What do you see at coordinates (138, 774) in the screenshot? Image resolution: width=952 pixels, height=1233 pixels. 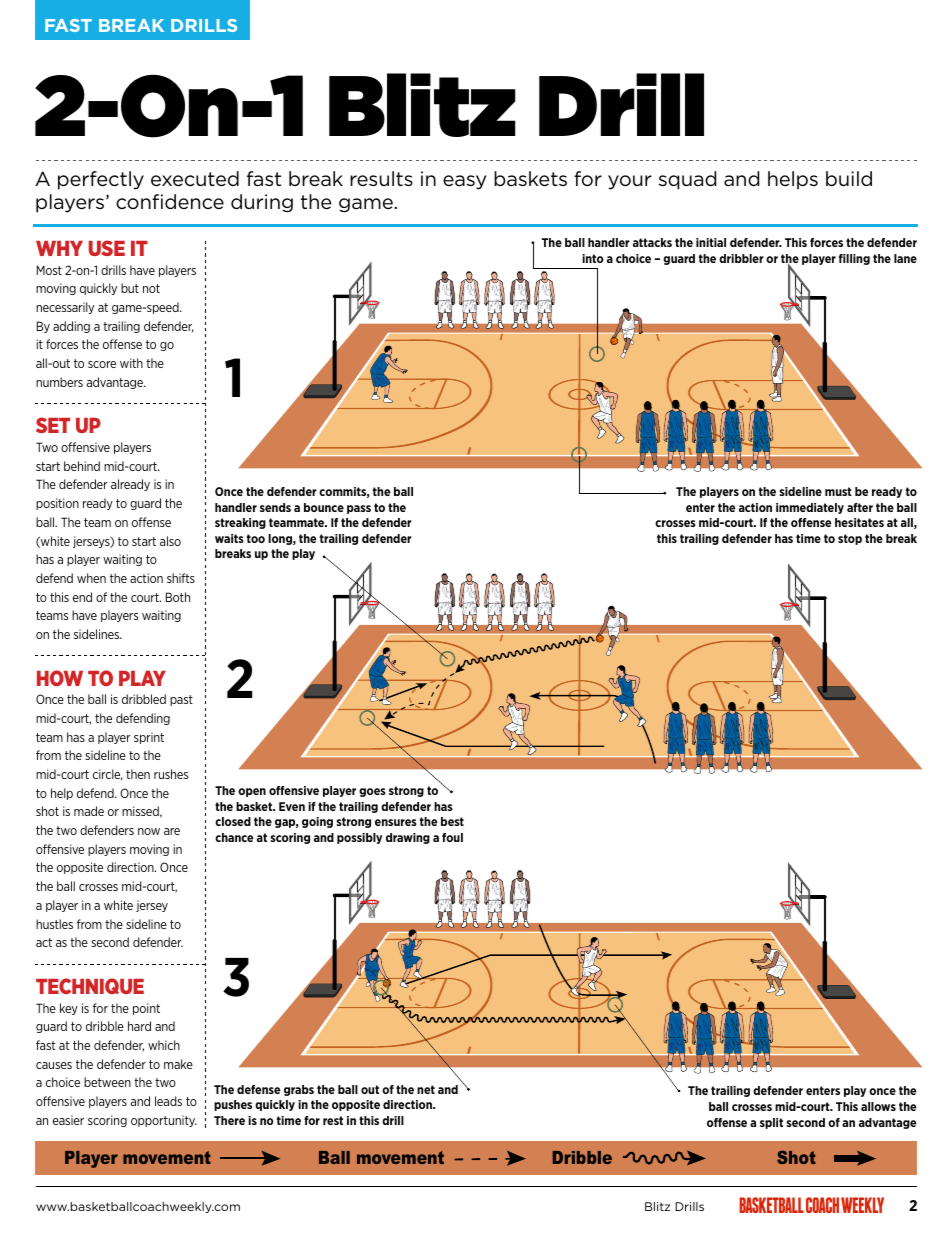 I see `then` at bounding box center [138, 774].
